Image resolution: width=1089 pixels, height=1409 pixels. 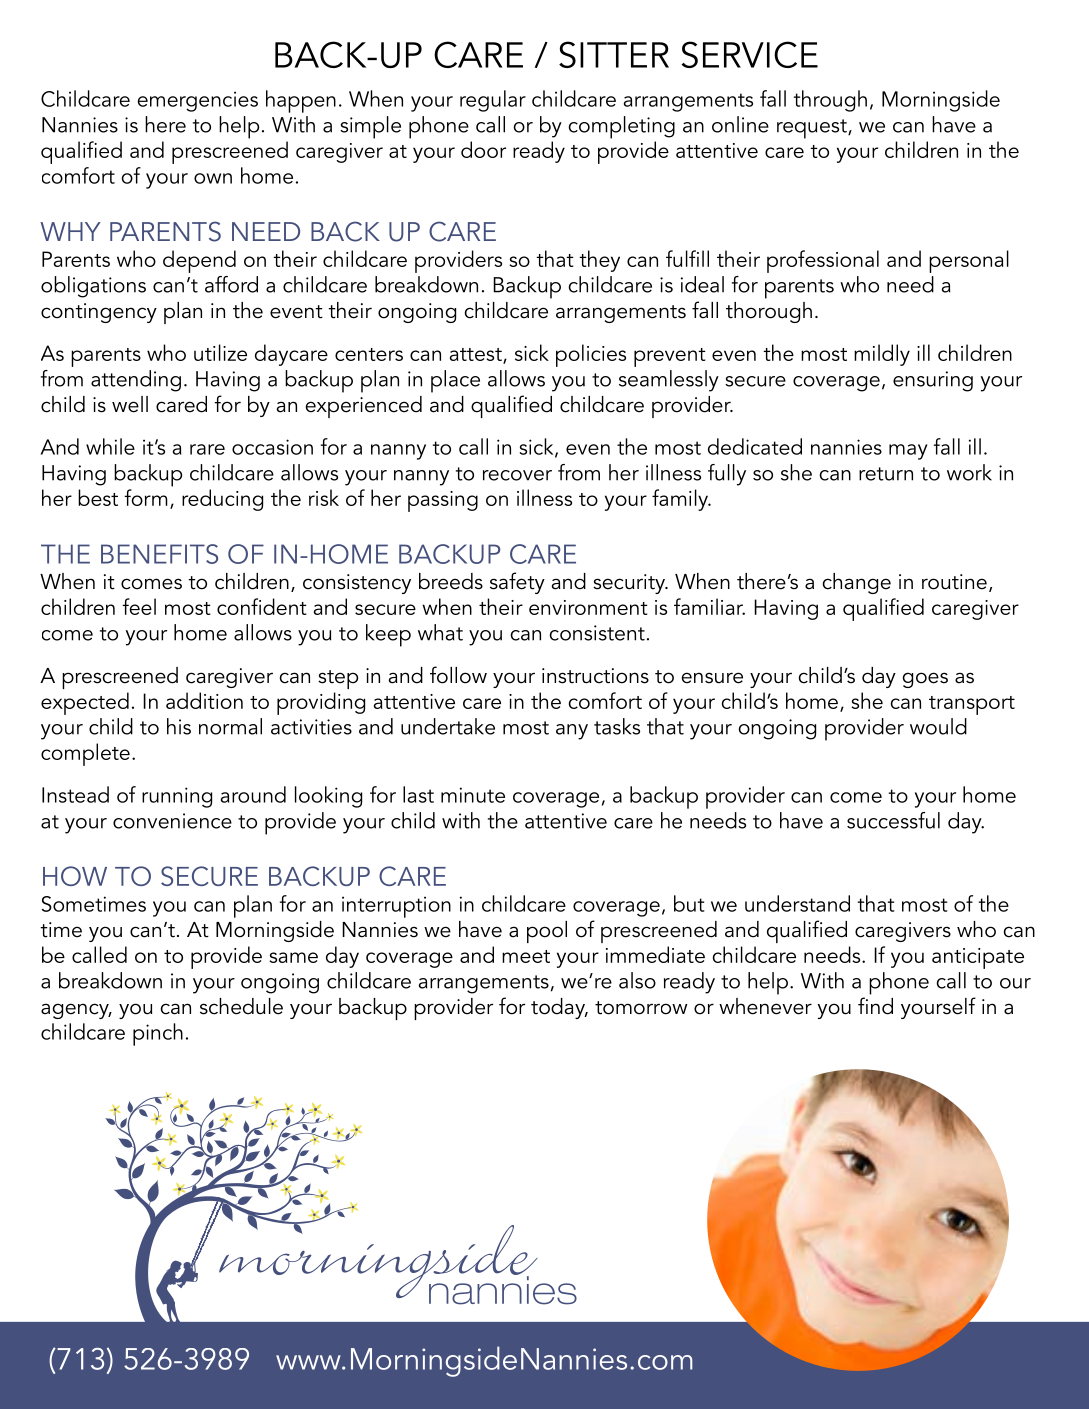 I want to click on addition, so click(x=204, y=700).
